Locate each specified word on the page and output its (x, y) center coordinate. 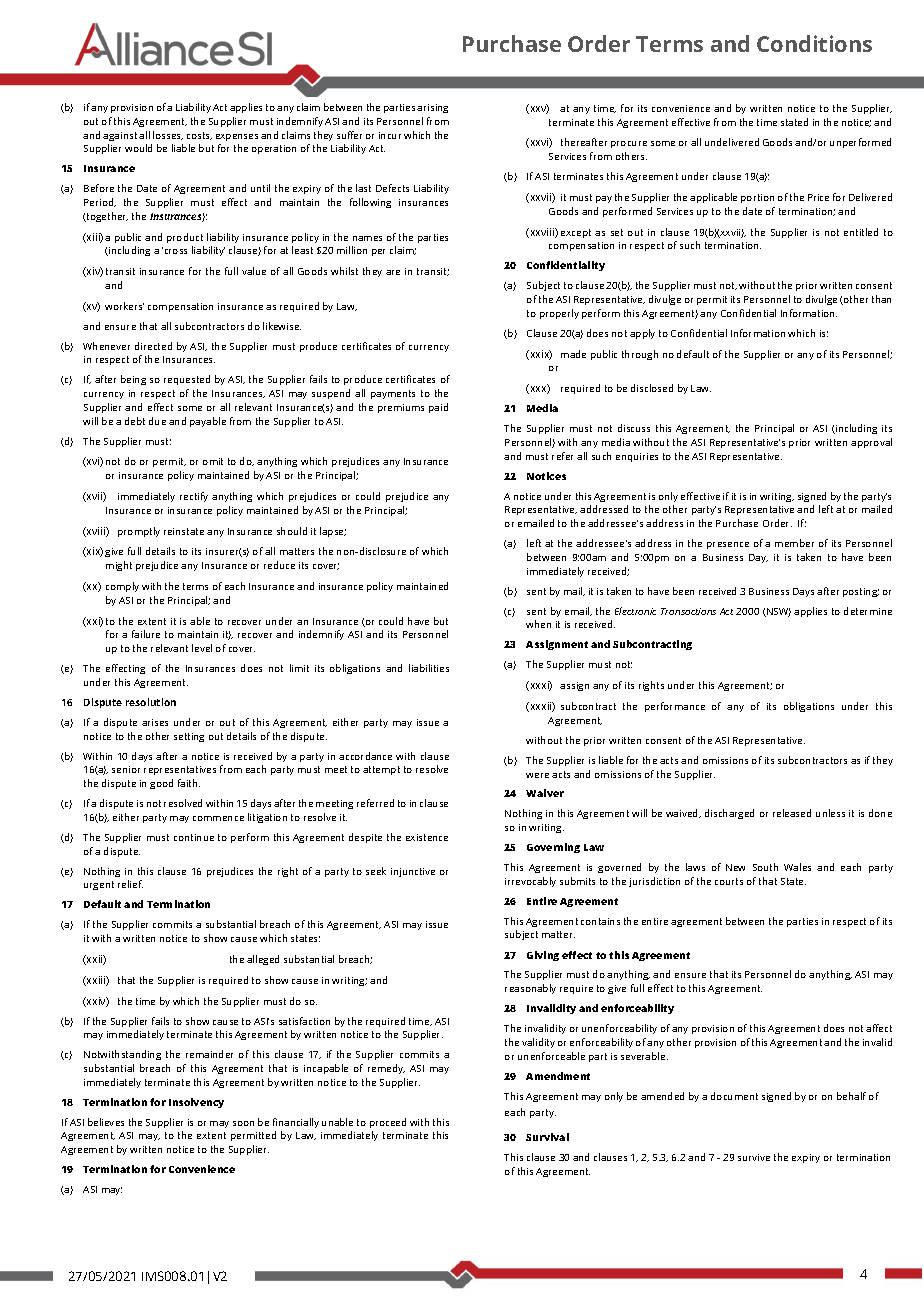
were (537, 775)
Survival (547, 1137)
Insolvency (196, 1103)
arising (432, 108)
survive (754, 1157)
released (792, 813)
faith (189, 783)
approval (871, 443)
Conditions (814, 43)
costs (199, 136)
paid (438, 408)
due (157, 421)
